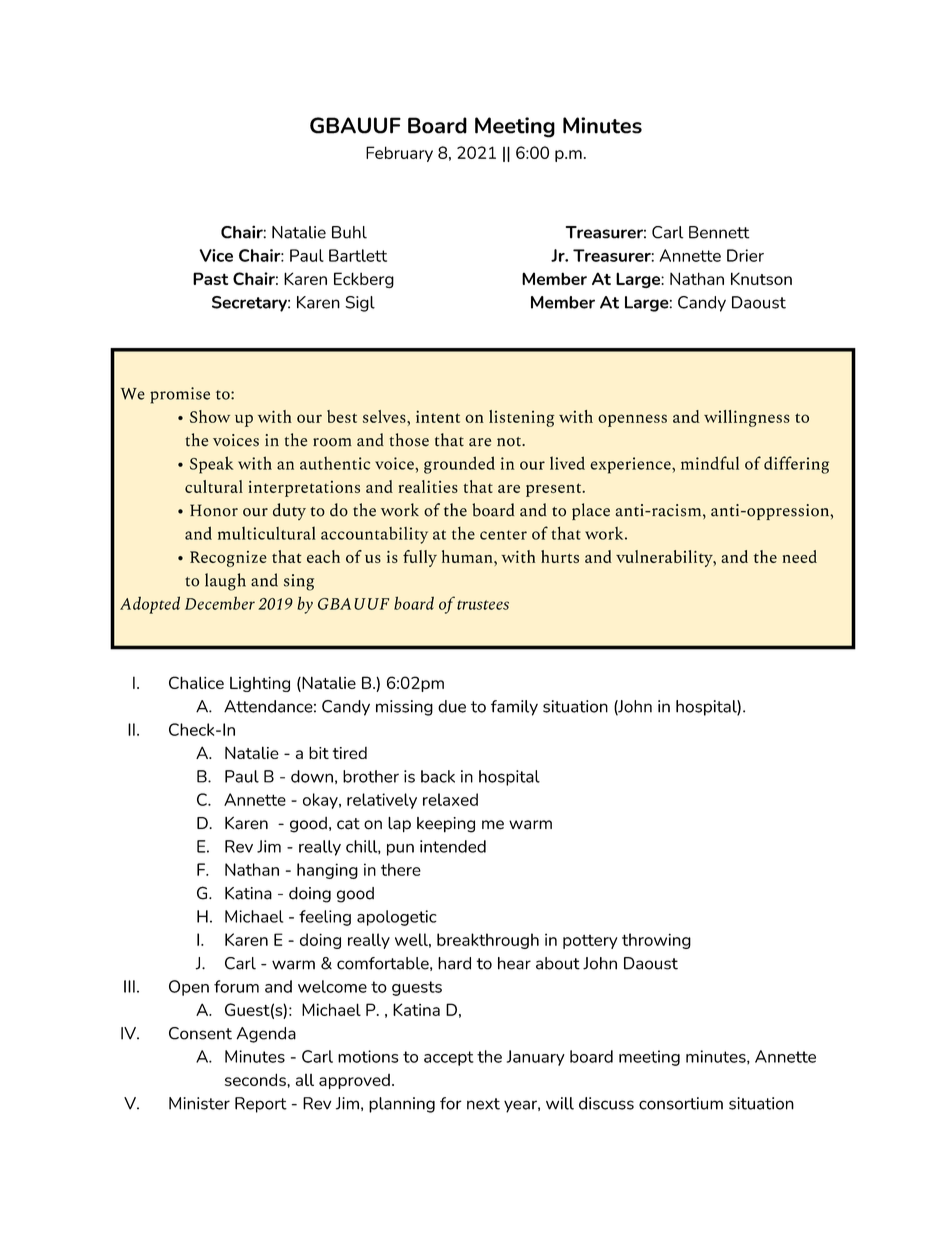 This image has width=952, height=1233. I want to click on throwing, so click(656, 941).
